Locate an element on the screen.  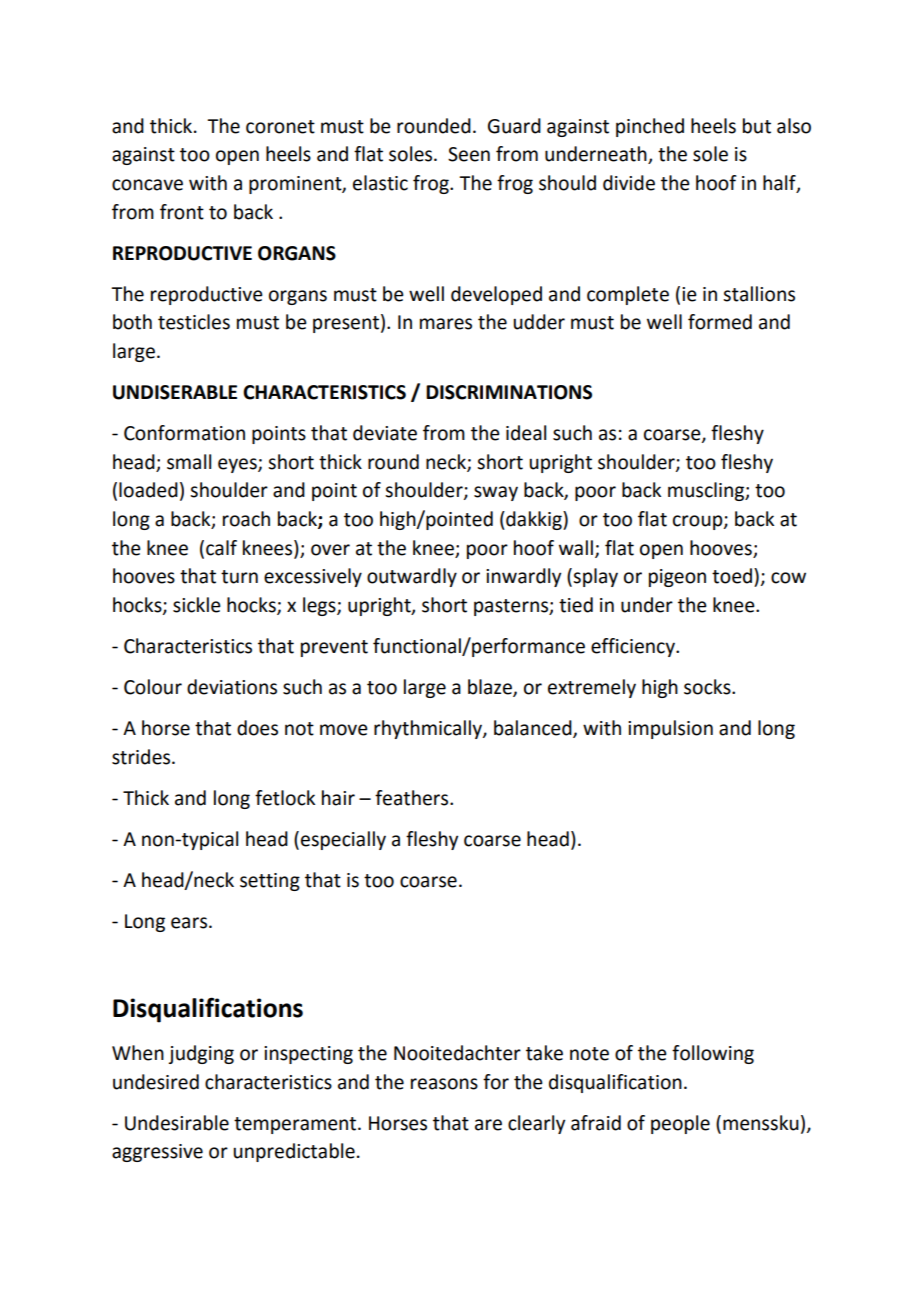
concave is located at coordinates (147, 185).
